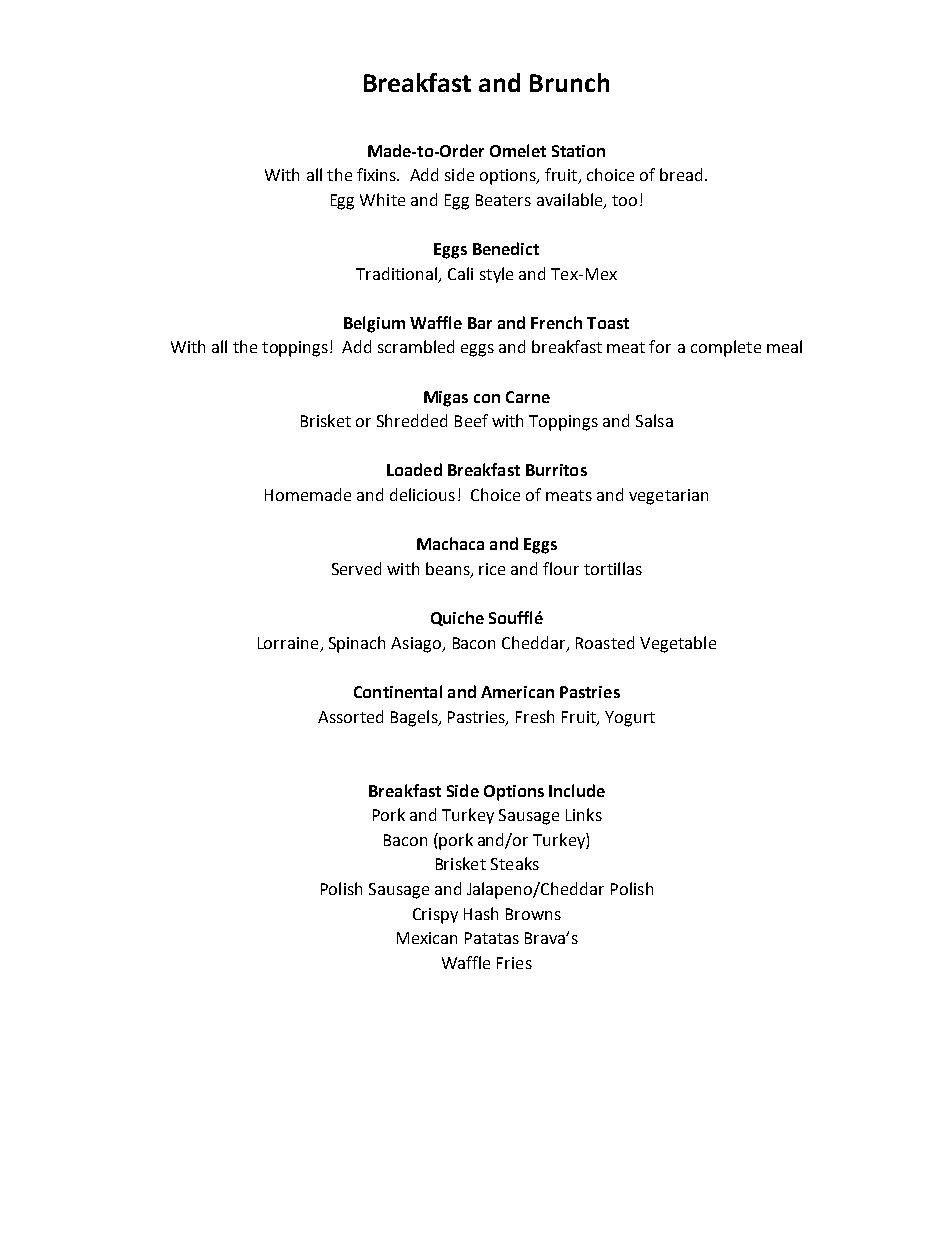  What do you see at coordinates (569, 82) in the page?
I see `Brunch` at bounding box center [569, 82].
